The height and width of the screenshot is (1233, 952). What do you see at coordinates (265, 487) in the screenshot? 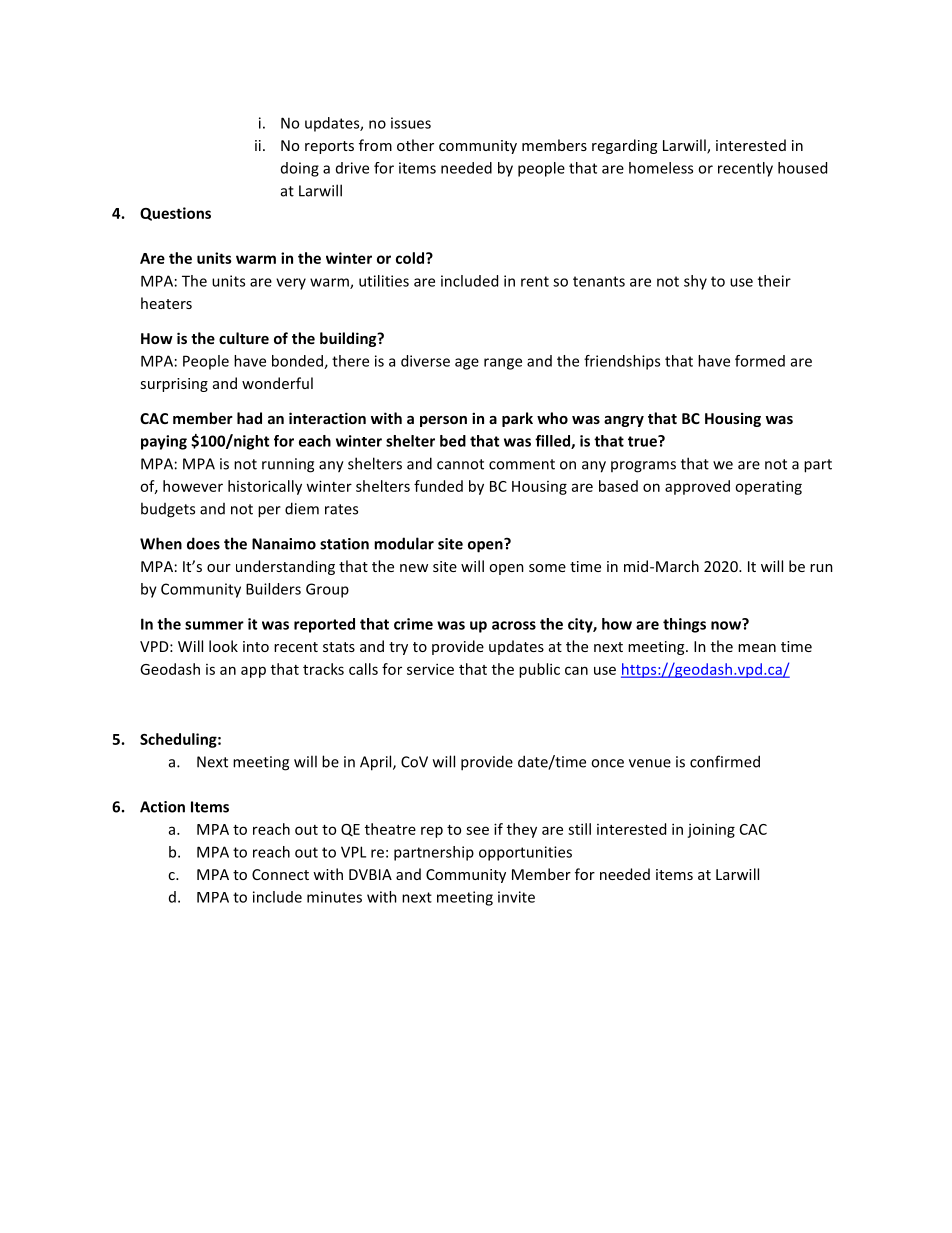
I see `historically` at bounding box center [265, 487].
